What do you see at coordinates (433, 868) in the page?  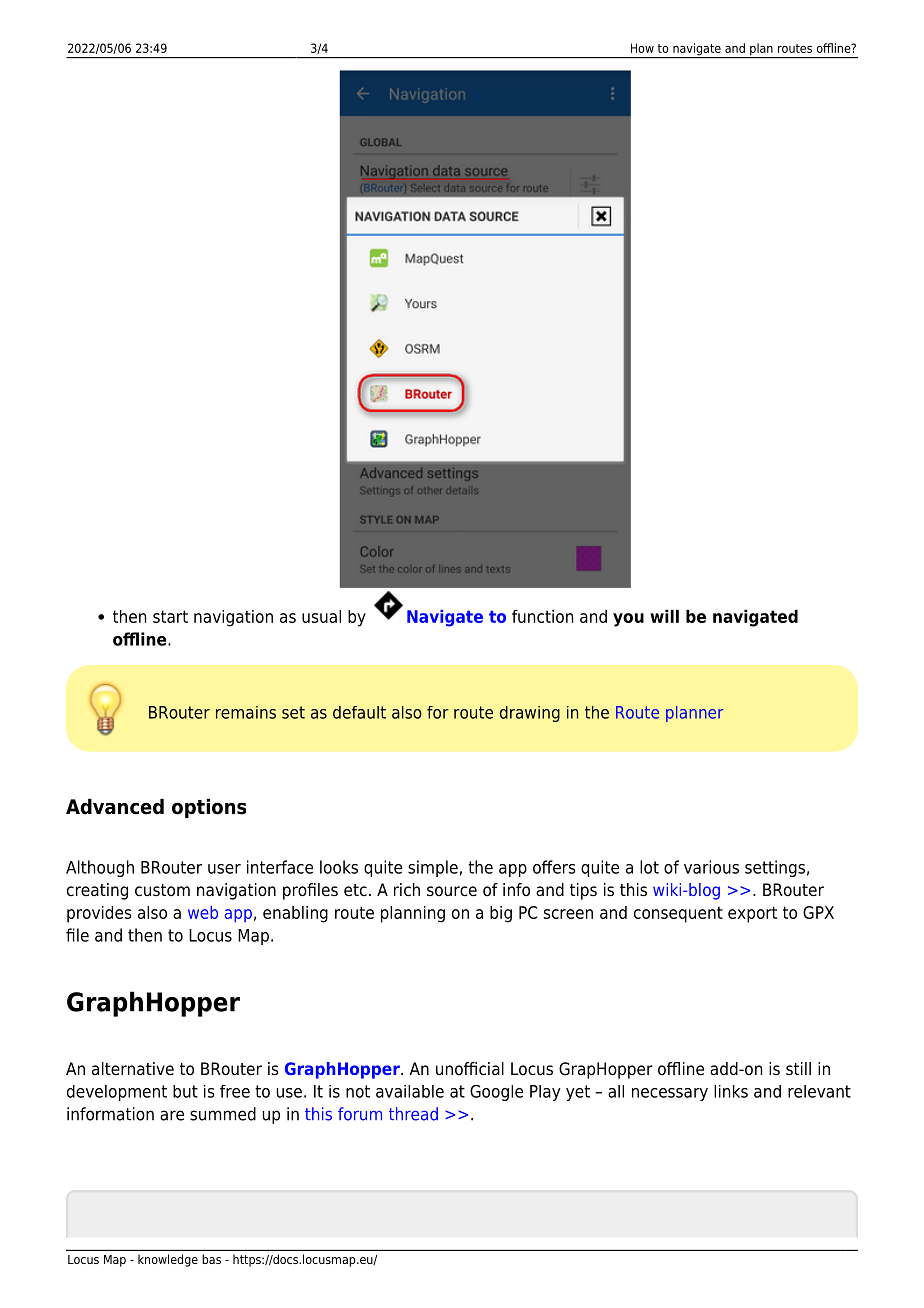 I see `simple` at bounding box center [433, 868].
